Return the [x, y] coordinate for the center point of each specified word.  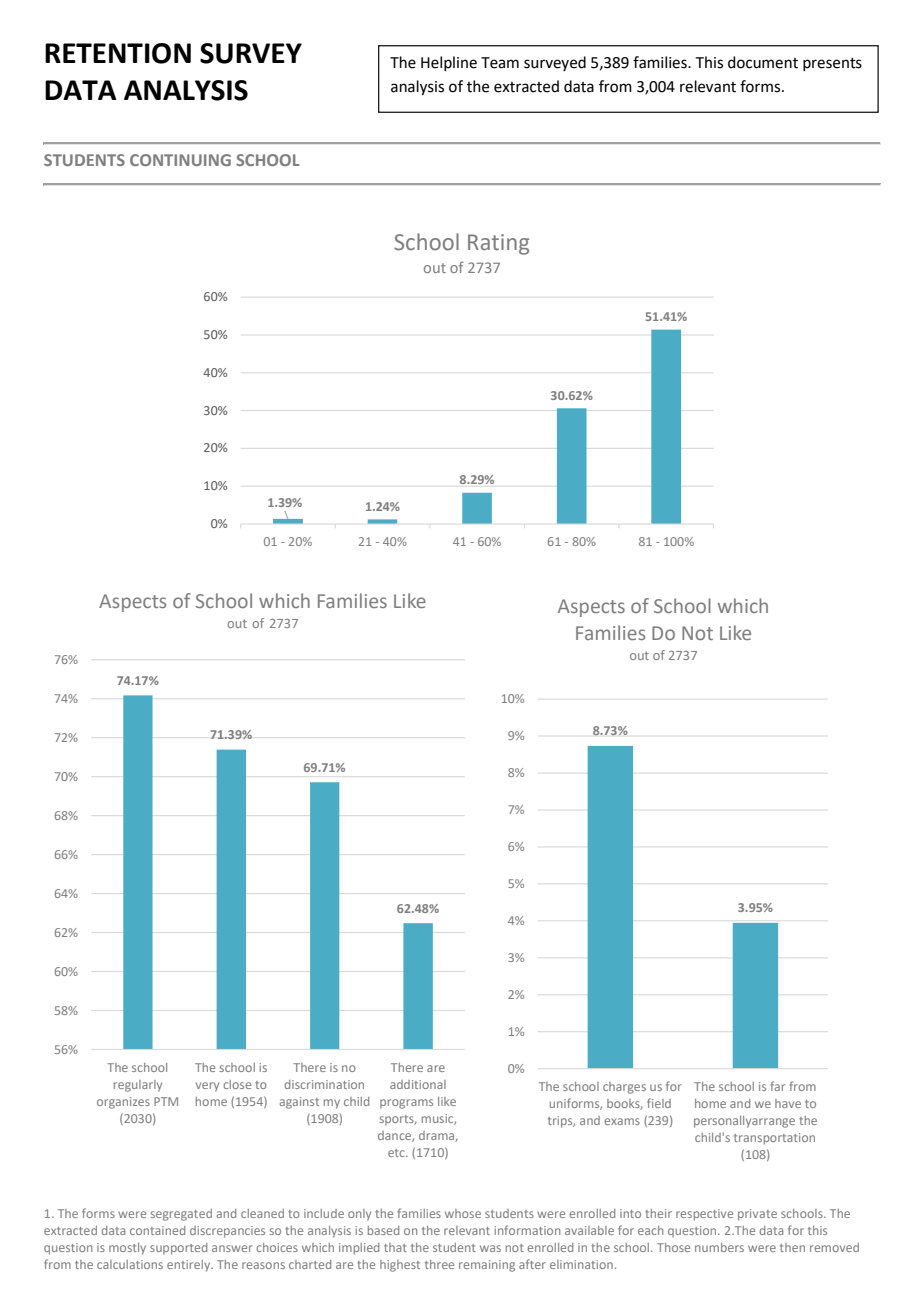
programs [406, 1104]
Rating [498, 244]
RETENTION [118, 53]
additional [418, 1084]
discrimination [324, 1084]
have [788, 1103]
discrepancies [227, 1232]
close [237, 1084]
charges [624, 1088]
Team [500, 63]
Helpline [449, 63]
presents [832, 64]
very [207, 1087]
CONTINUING [180, 160]
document [763, 62]
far [777, 1086]
